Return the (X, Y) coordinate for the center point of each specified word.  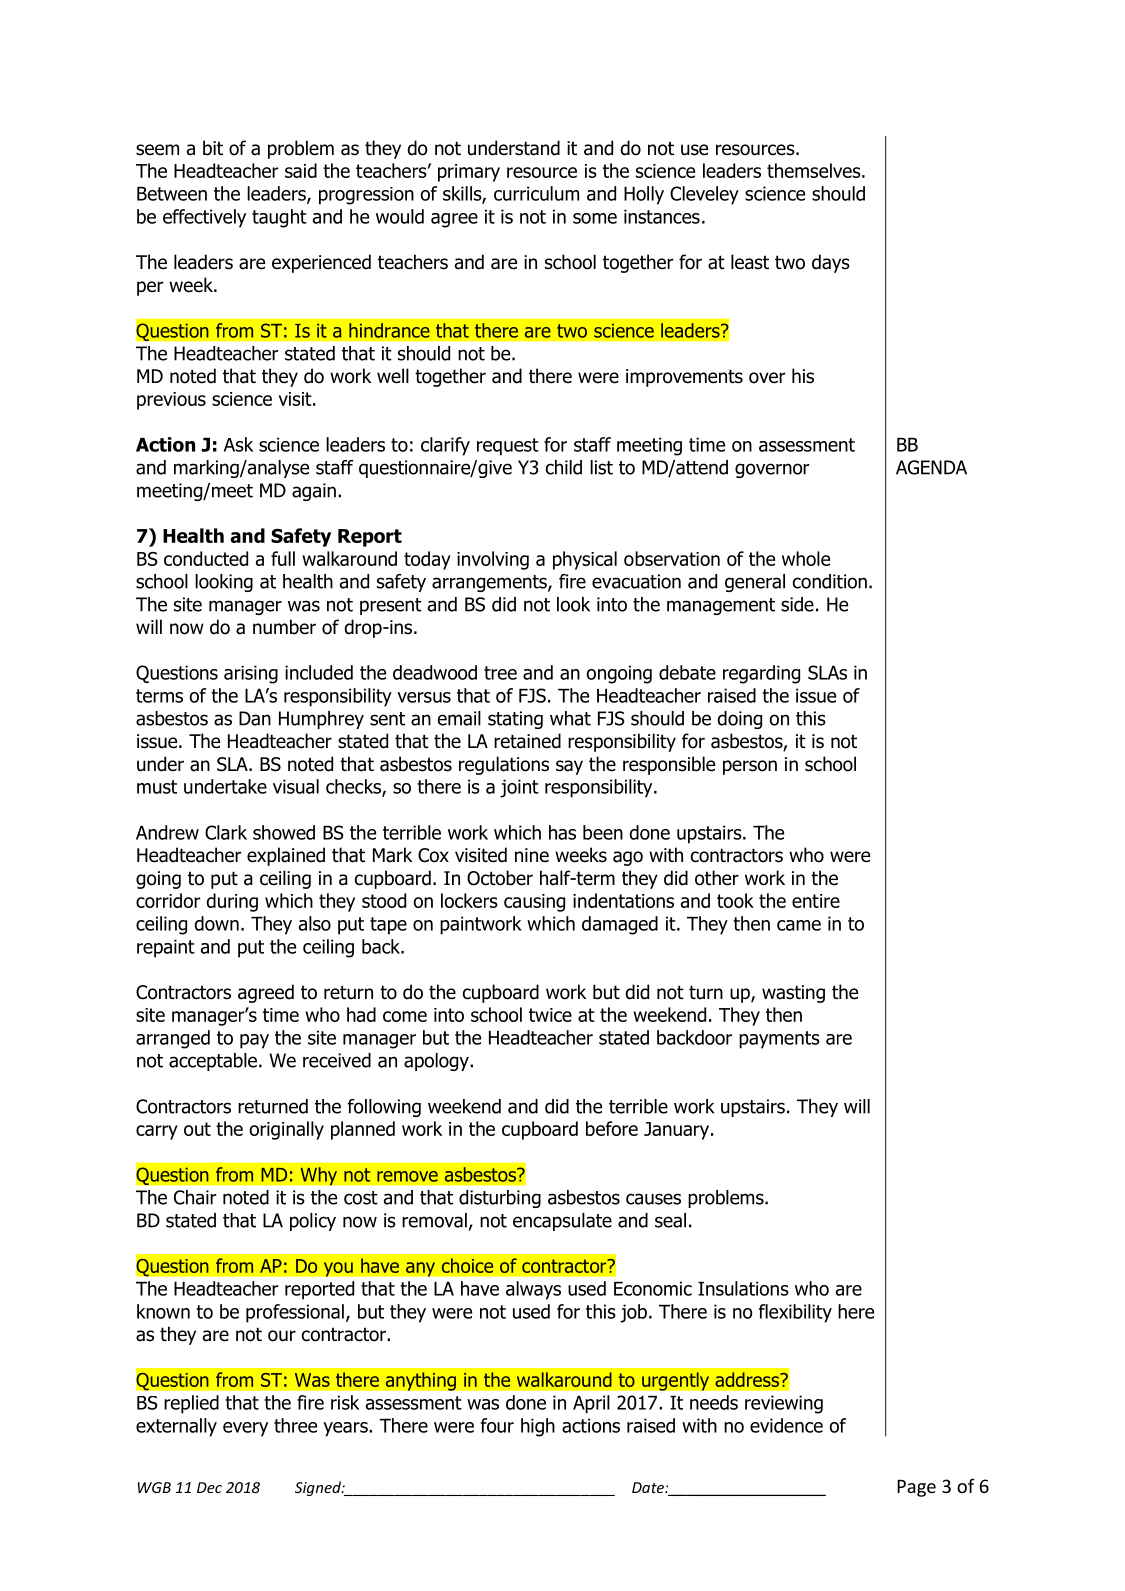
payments (779, 1040)
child (564, 467)
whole (806, 558)
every (245, 1429)
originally (286, 1130)
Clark (226, 832)
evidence (786, 1425)
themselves (815, 170)
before (612, 1128)
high (538, 1427)
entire (816, 901)
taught (279, 218)
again (314, 492)
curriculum (536, 193)
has (562, 832)
